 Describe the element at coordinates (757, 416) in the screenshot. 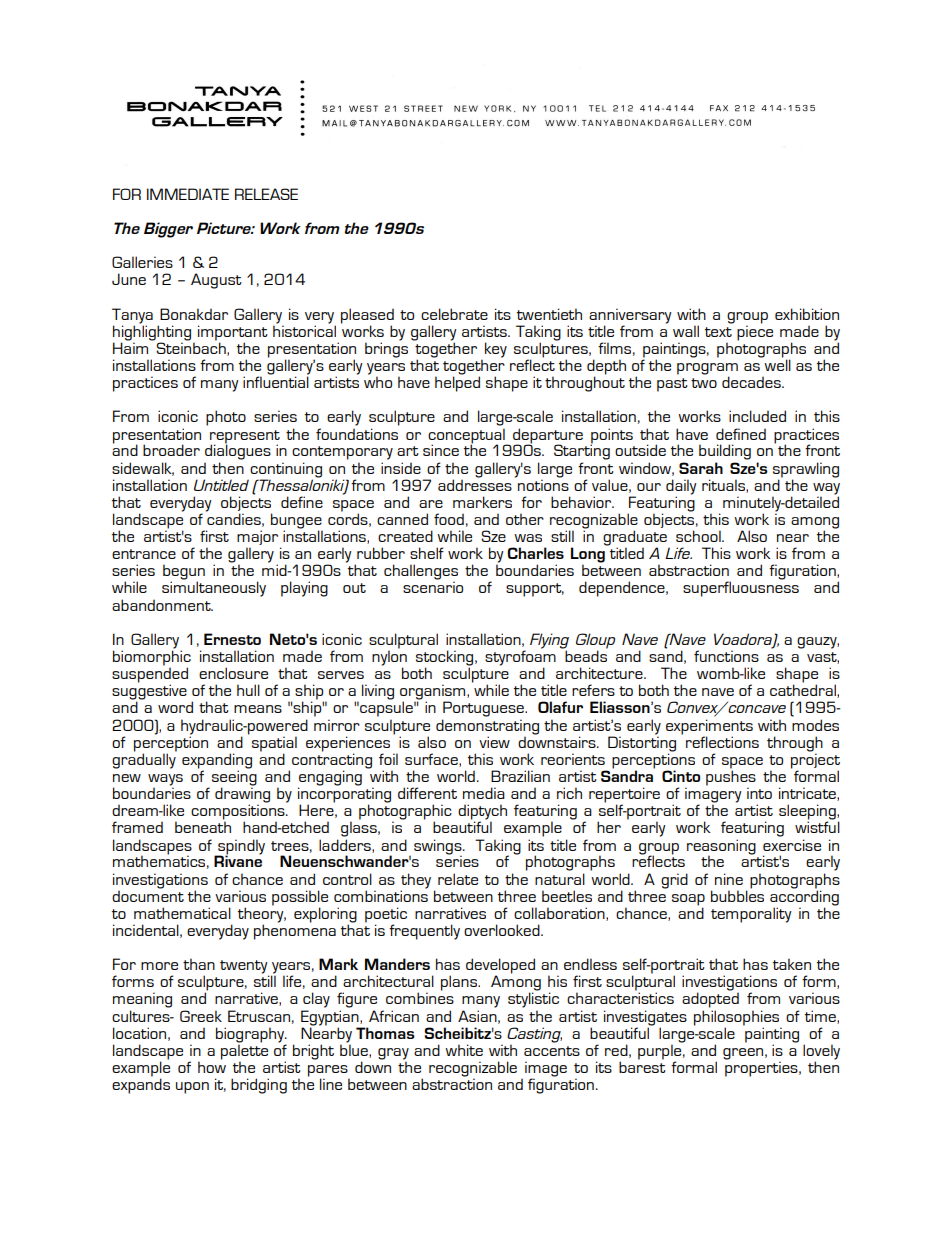

I see `included` at that location.
